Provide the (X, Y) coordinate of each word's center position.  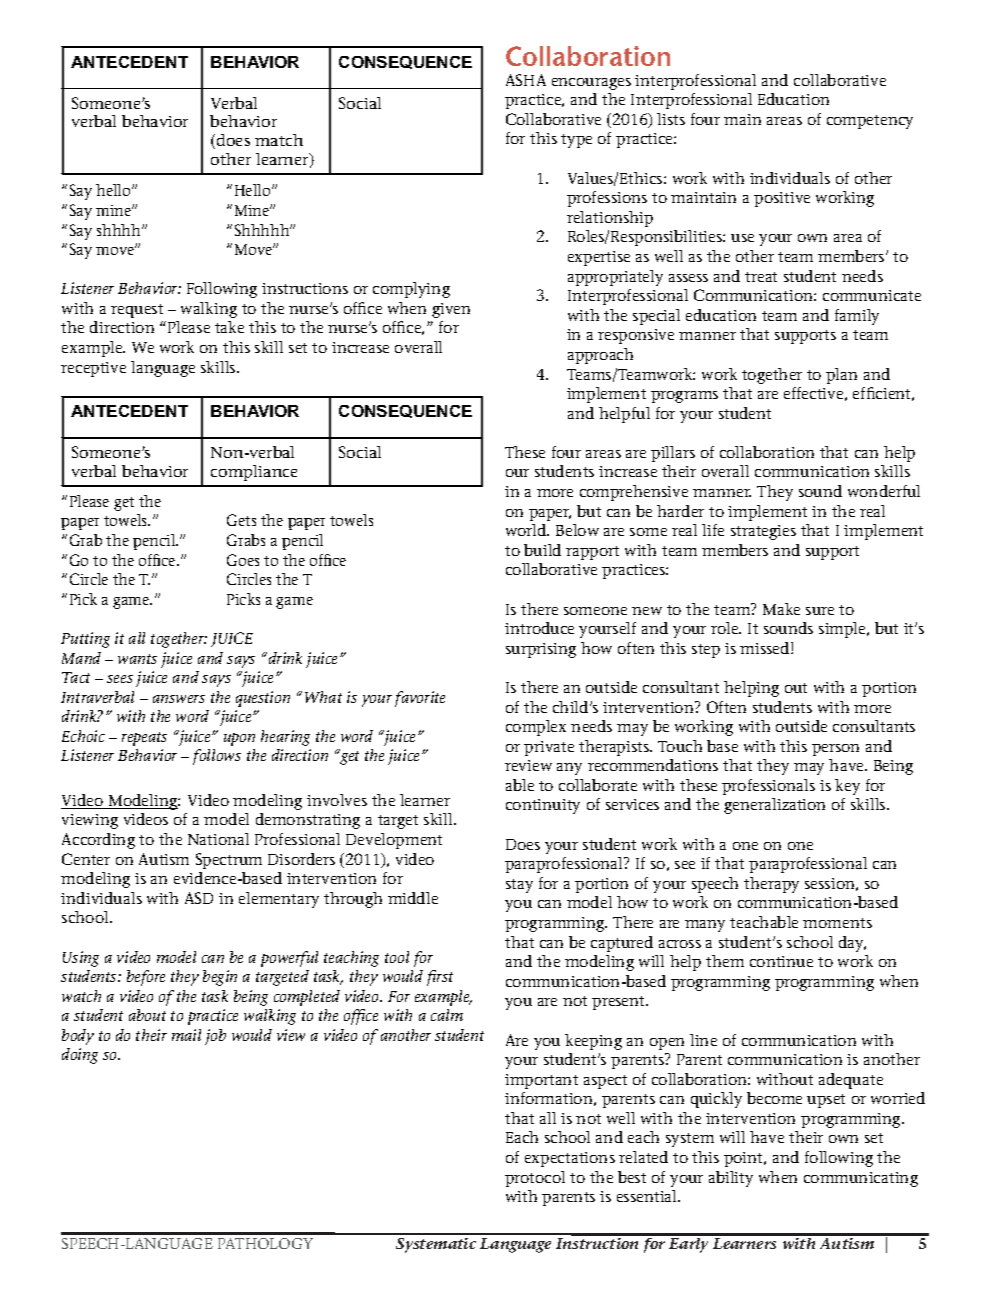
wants (137, 659)
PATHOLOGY (265, 1243)
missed (766, 648)
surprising (541, 650)
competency (870, 122)
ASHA (526, 80)
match (279, 140)
